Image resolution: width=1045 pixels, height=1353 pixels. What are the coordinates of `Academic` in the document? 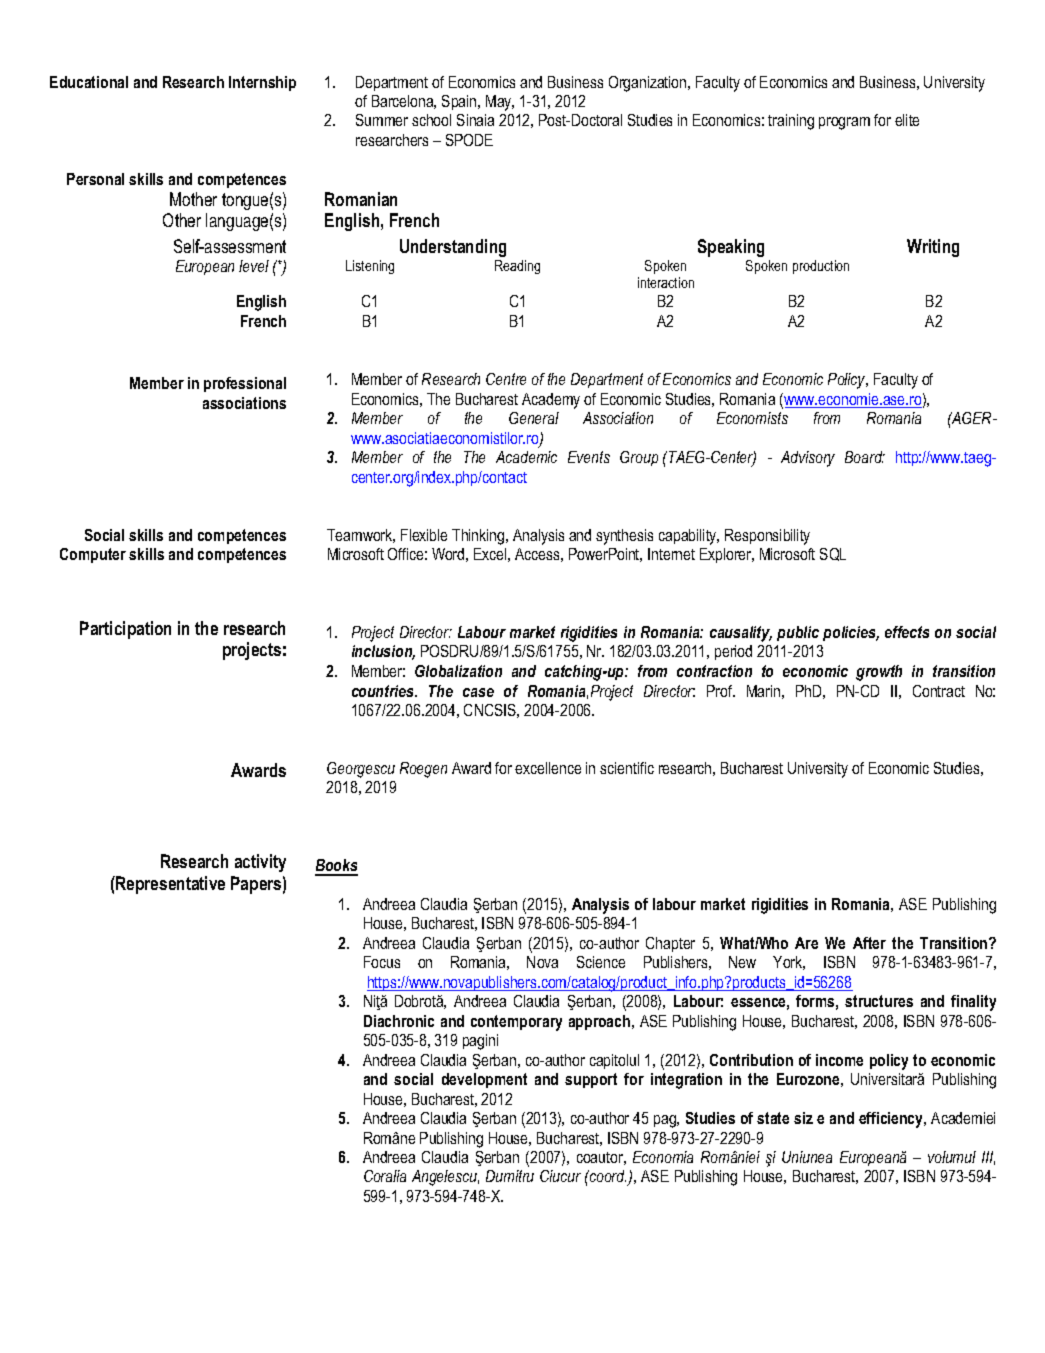 It's located at (526, 457).
